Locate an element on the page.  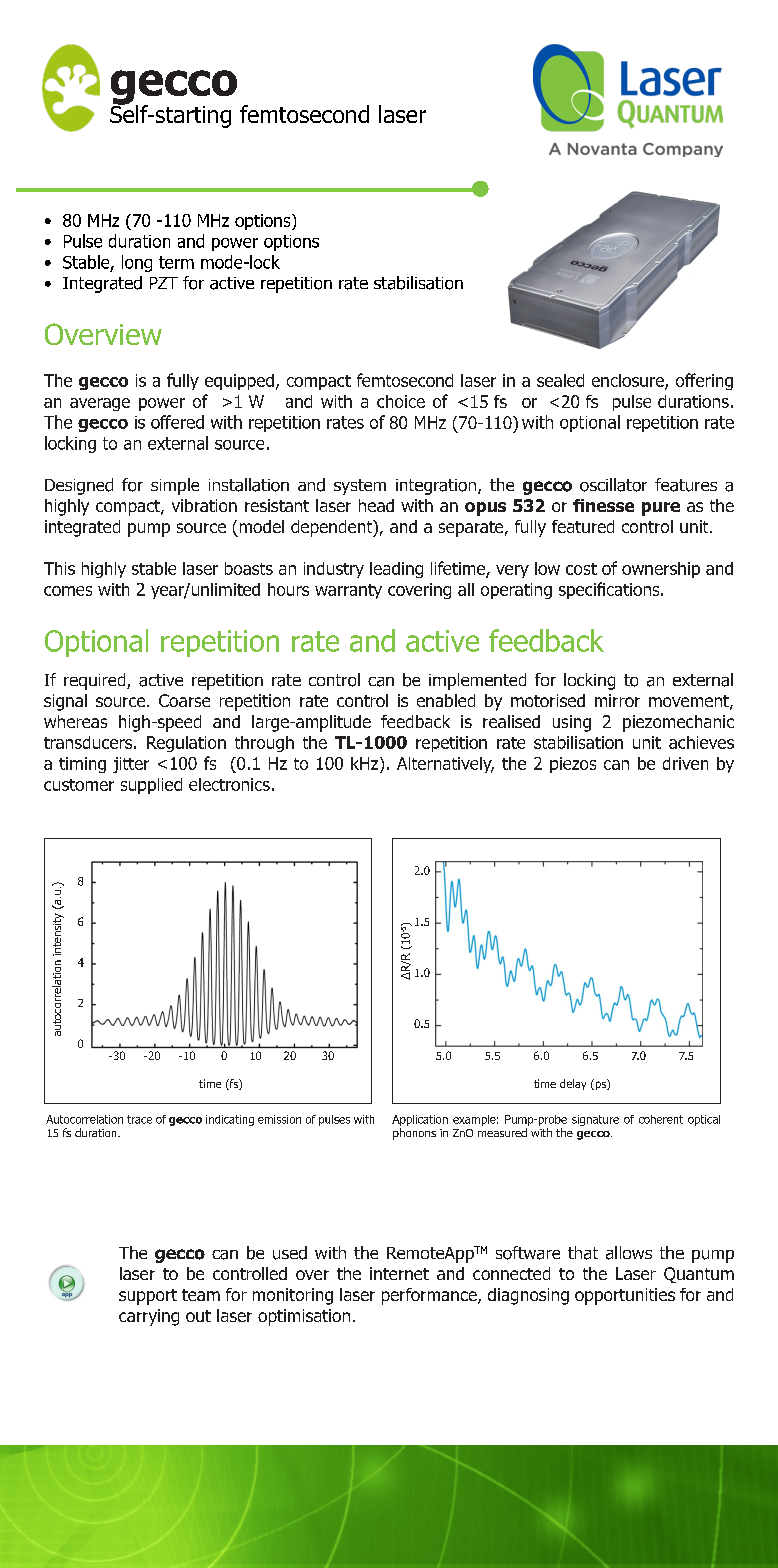
comes is located at coordinates (68, 591).
